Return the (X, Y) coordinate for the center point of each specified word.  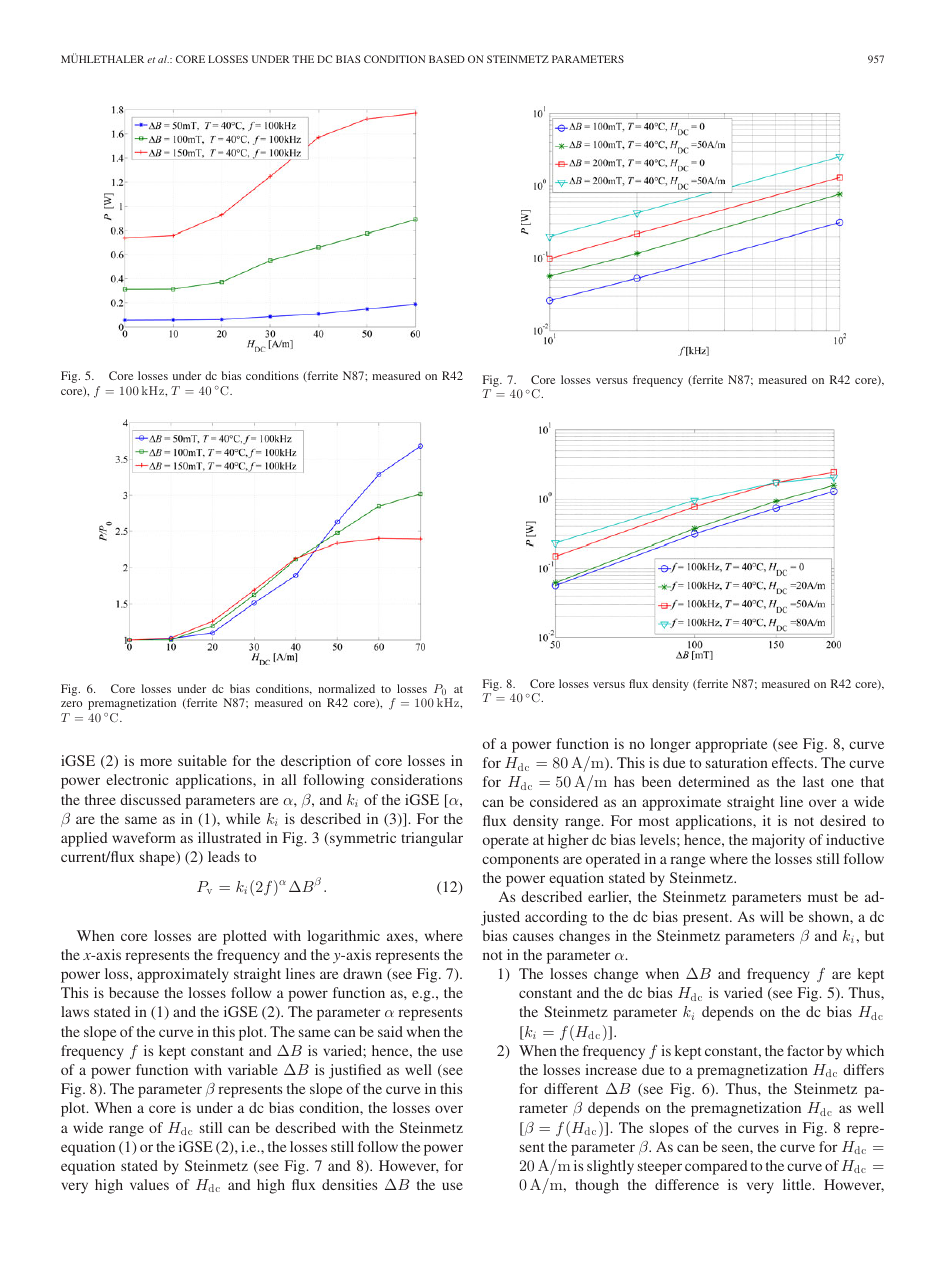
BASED (447, 59)
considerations (416, 779)
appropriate (731, 745)
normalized (346, 688)
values (149, 1184)
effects (794, 762)
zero (71, 704)
